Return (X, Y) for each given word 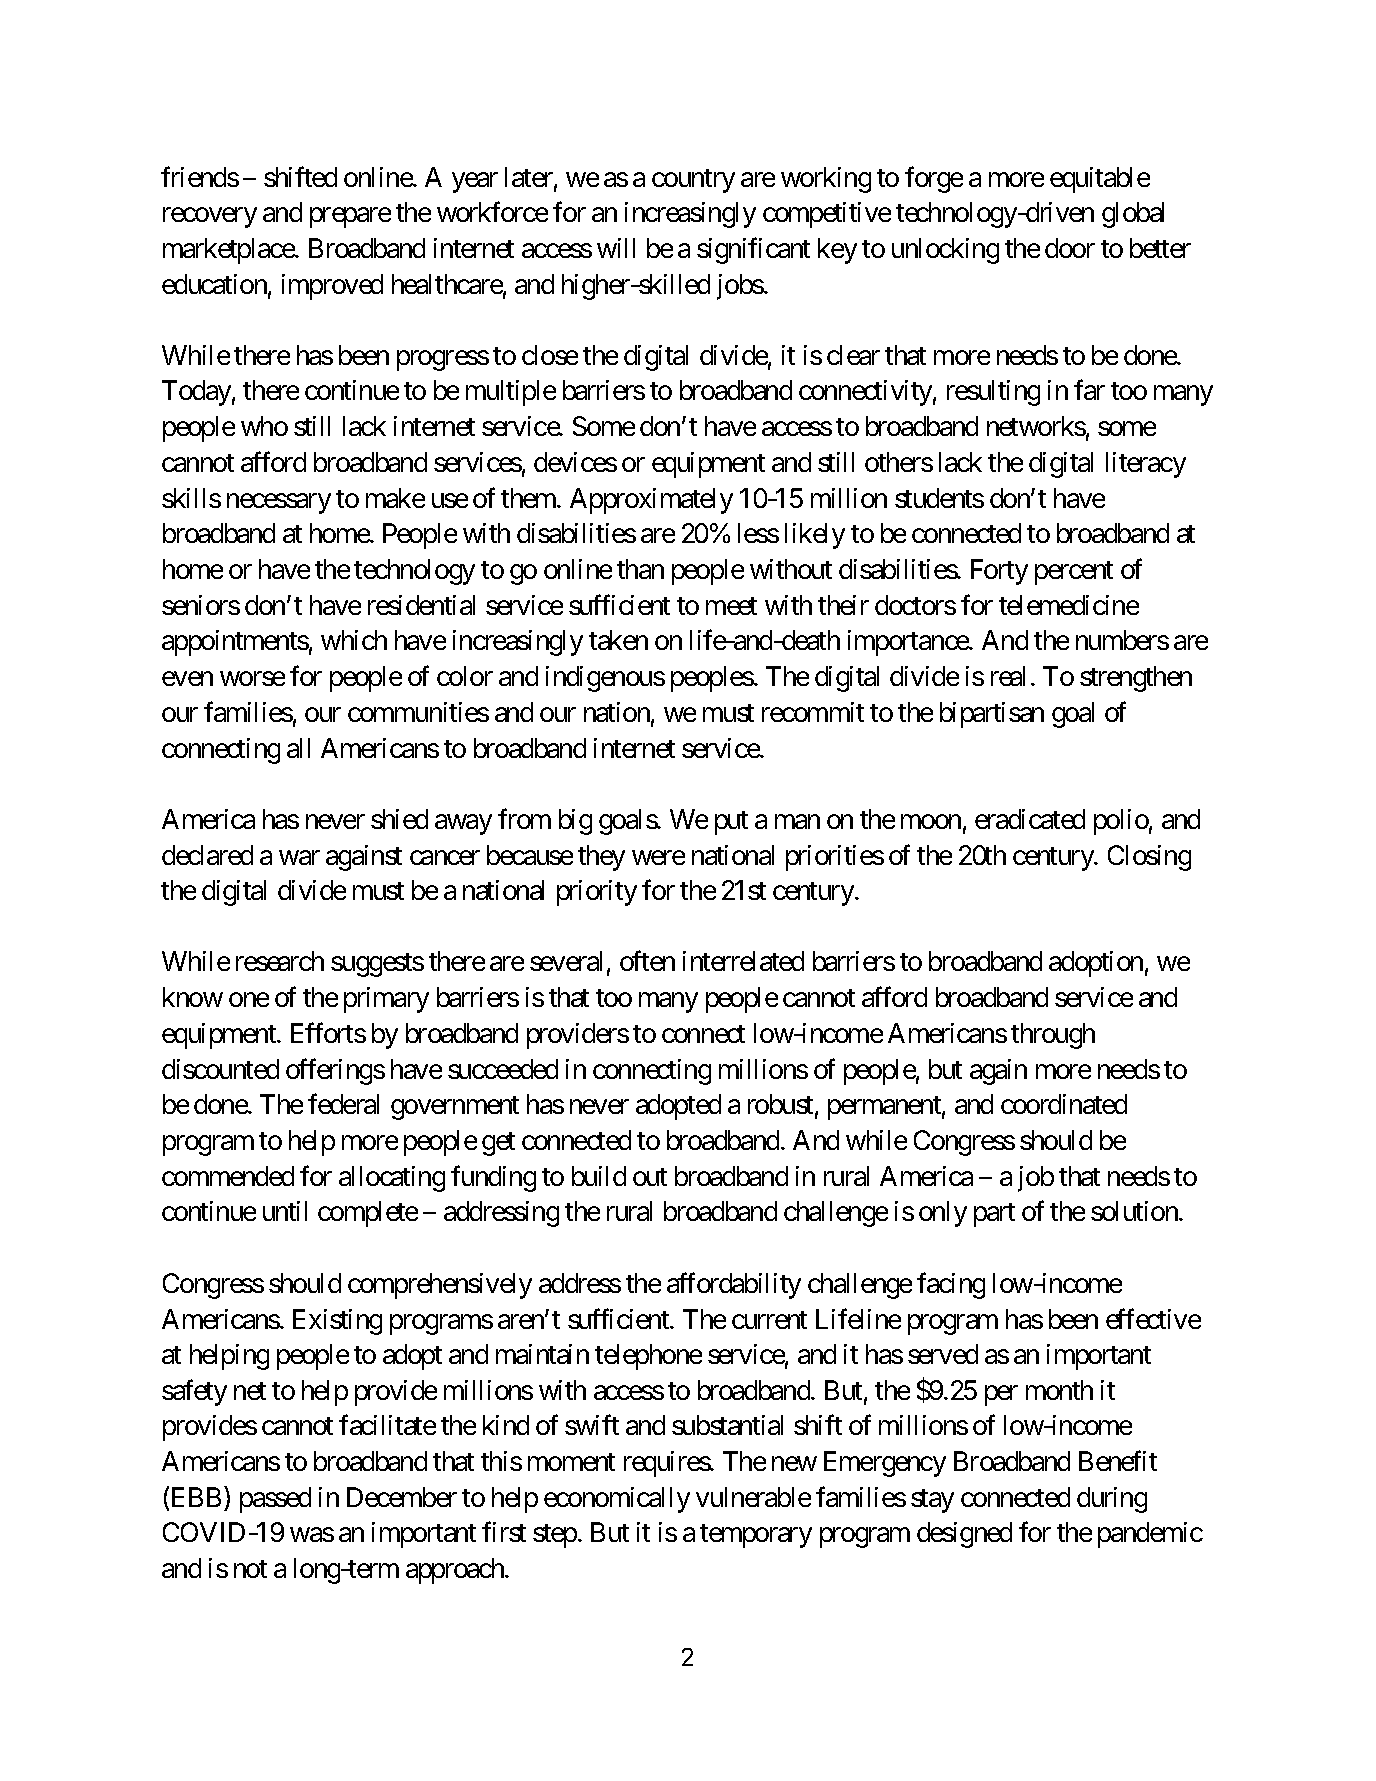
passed (275, 1500)
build (599, 1176)
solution (1135, 1211)
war (299, 857)
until (285, 1211)
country (693, 181)
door (1070, 248)
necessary (279, 503)
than (640, 569)
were (658, 857)
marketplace (229, 251)
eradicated (1030, 819)
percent (1074, 573)
